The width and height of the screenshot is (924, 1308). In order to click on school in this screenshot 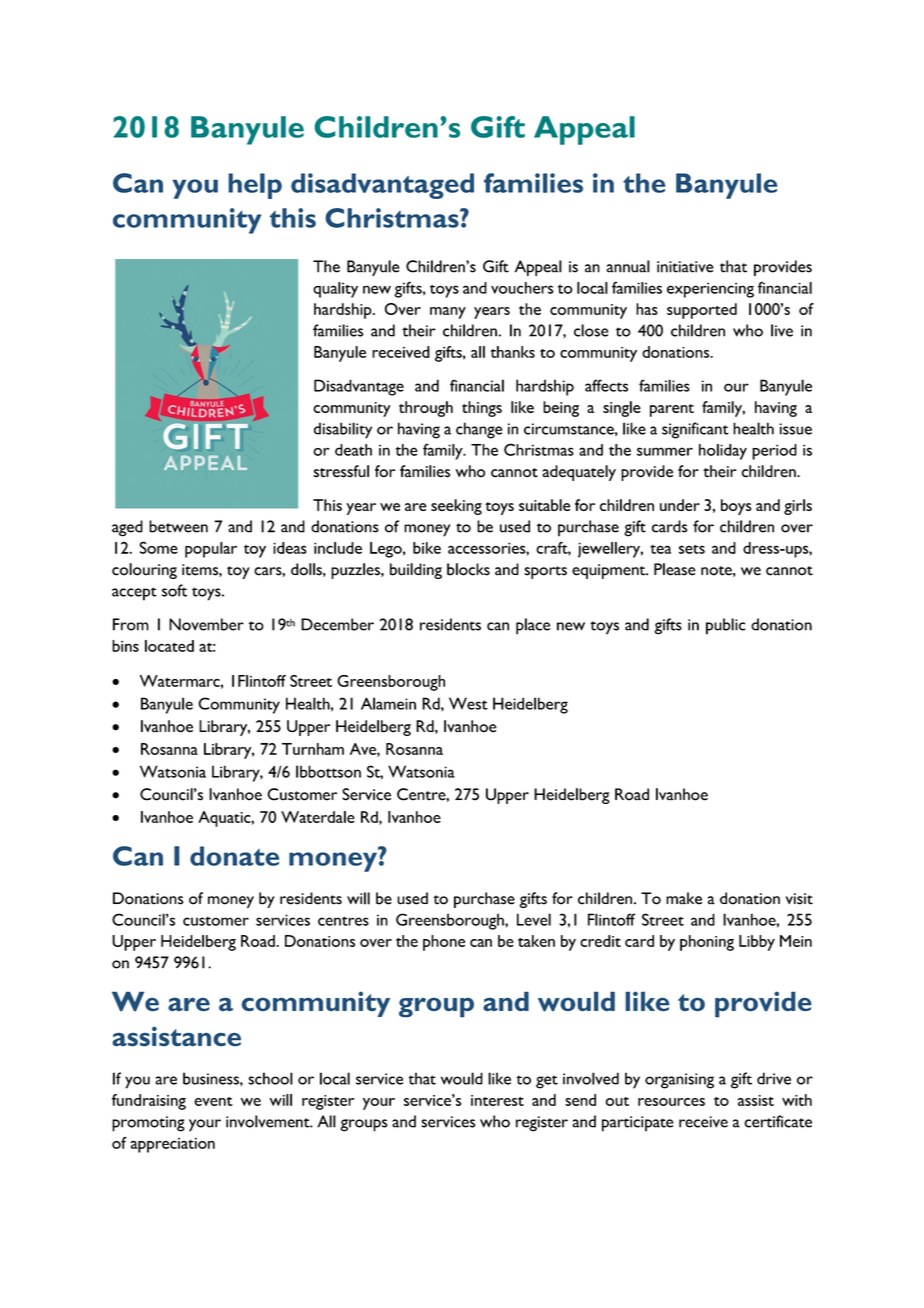, I will do `click(270, 1078)`.
